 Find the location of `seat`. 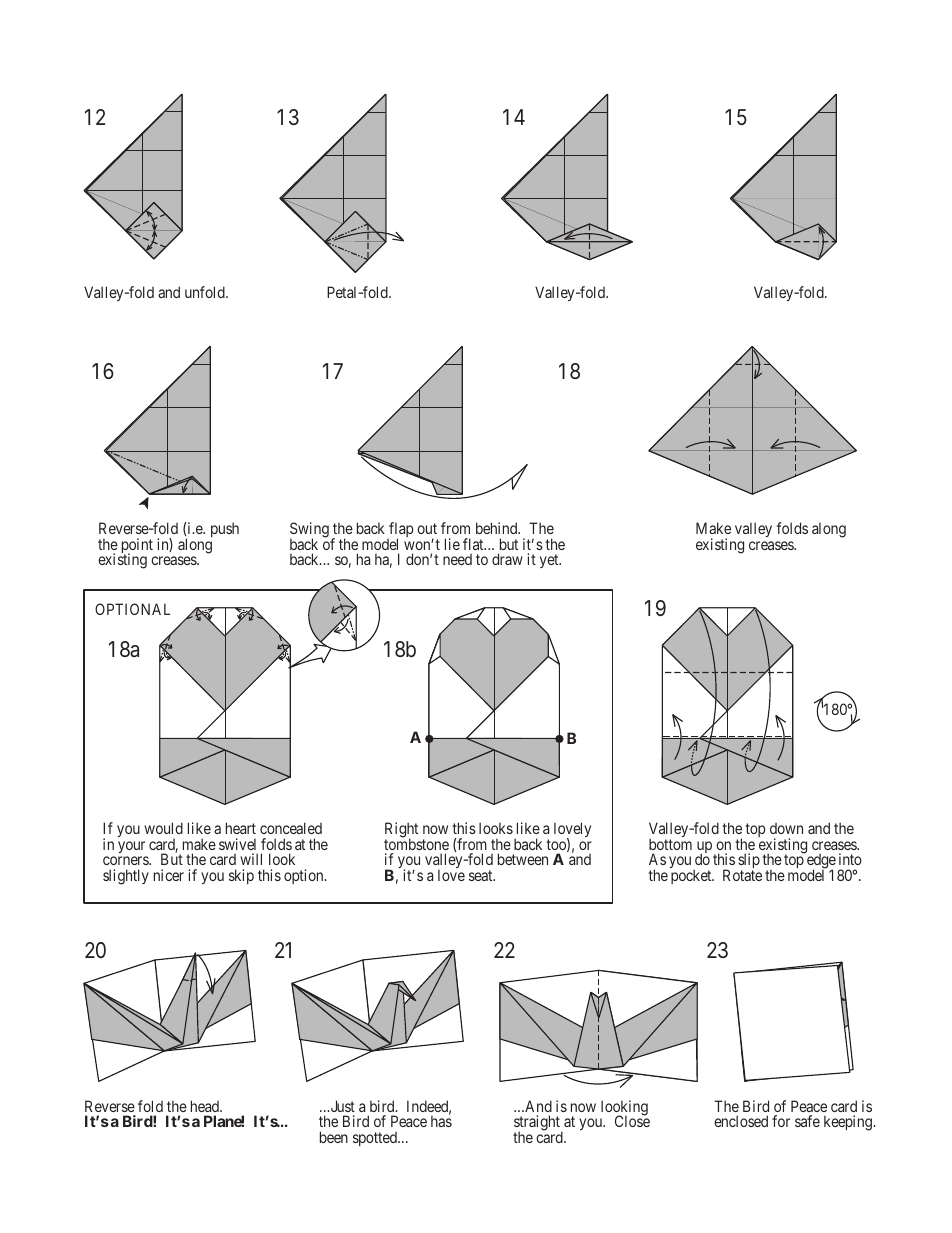

seat is located at coordinates (482, 875).
